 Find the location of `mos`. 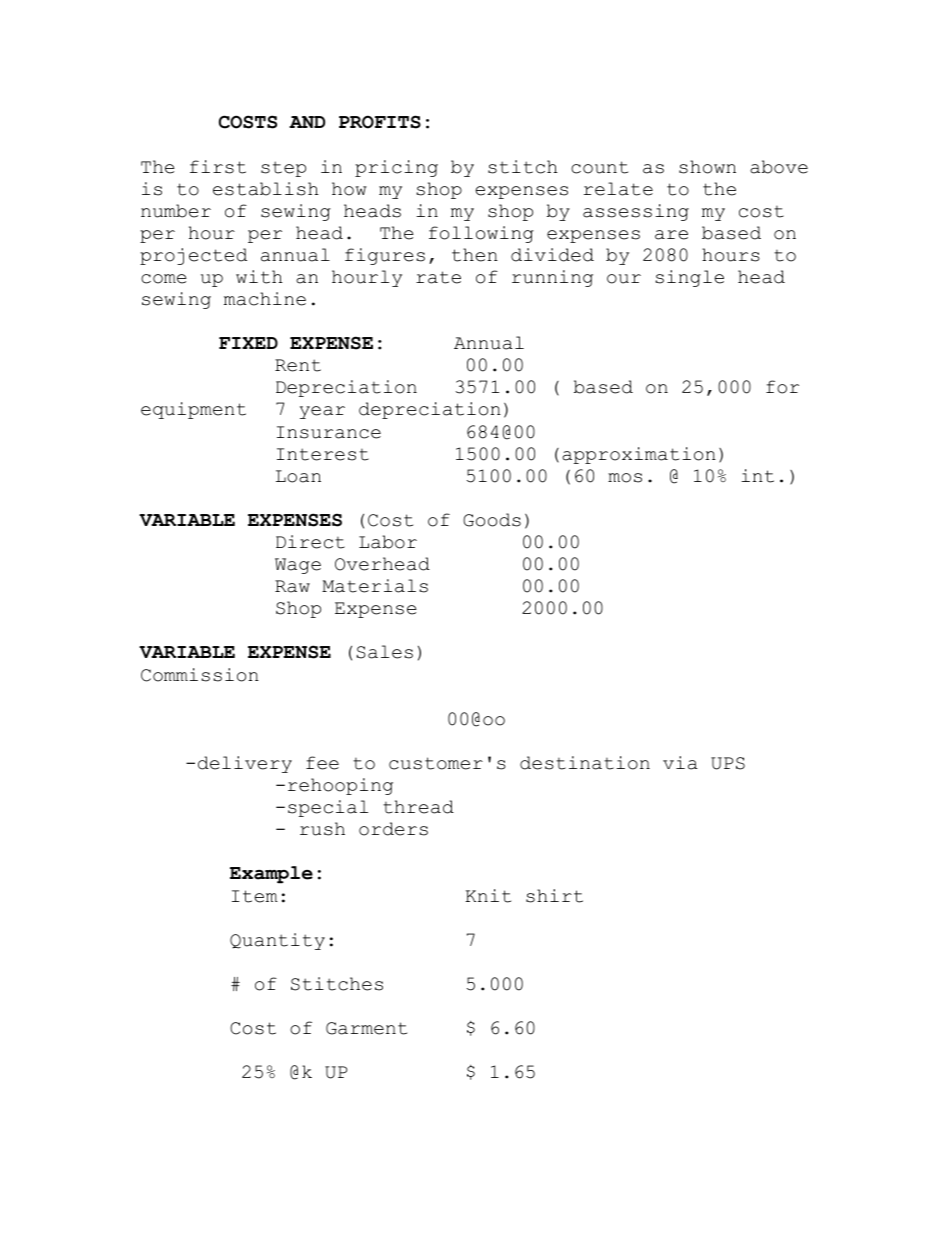

mos is located at coordinates (625, 478).
